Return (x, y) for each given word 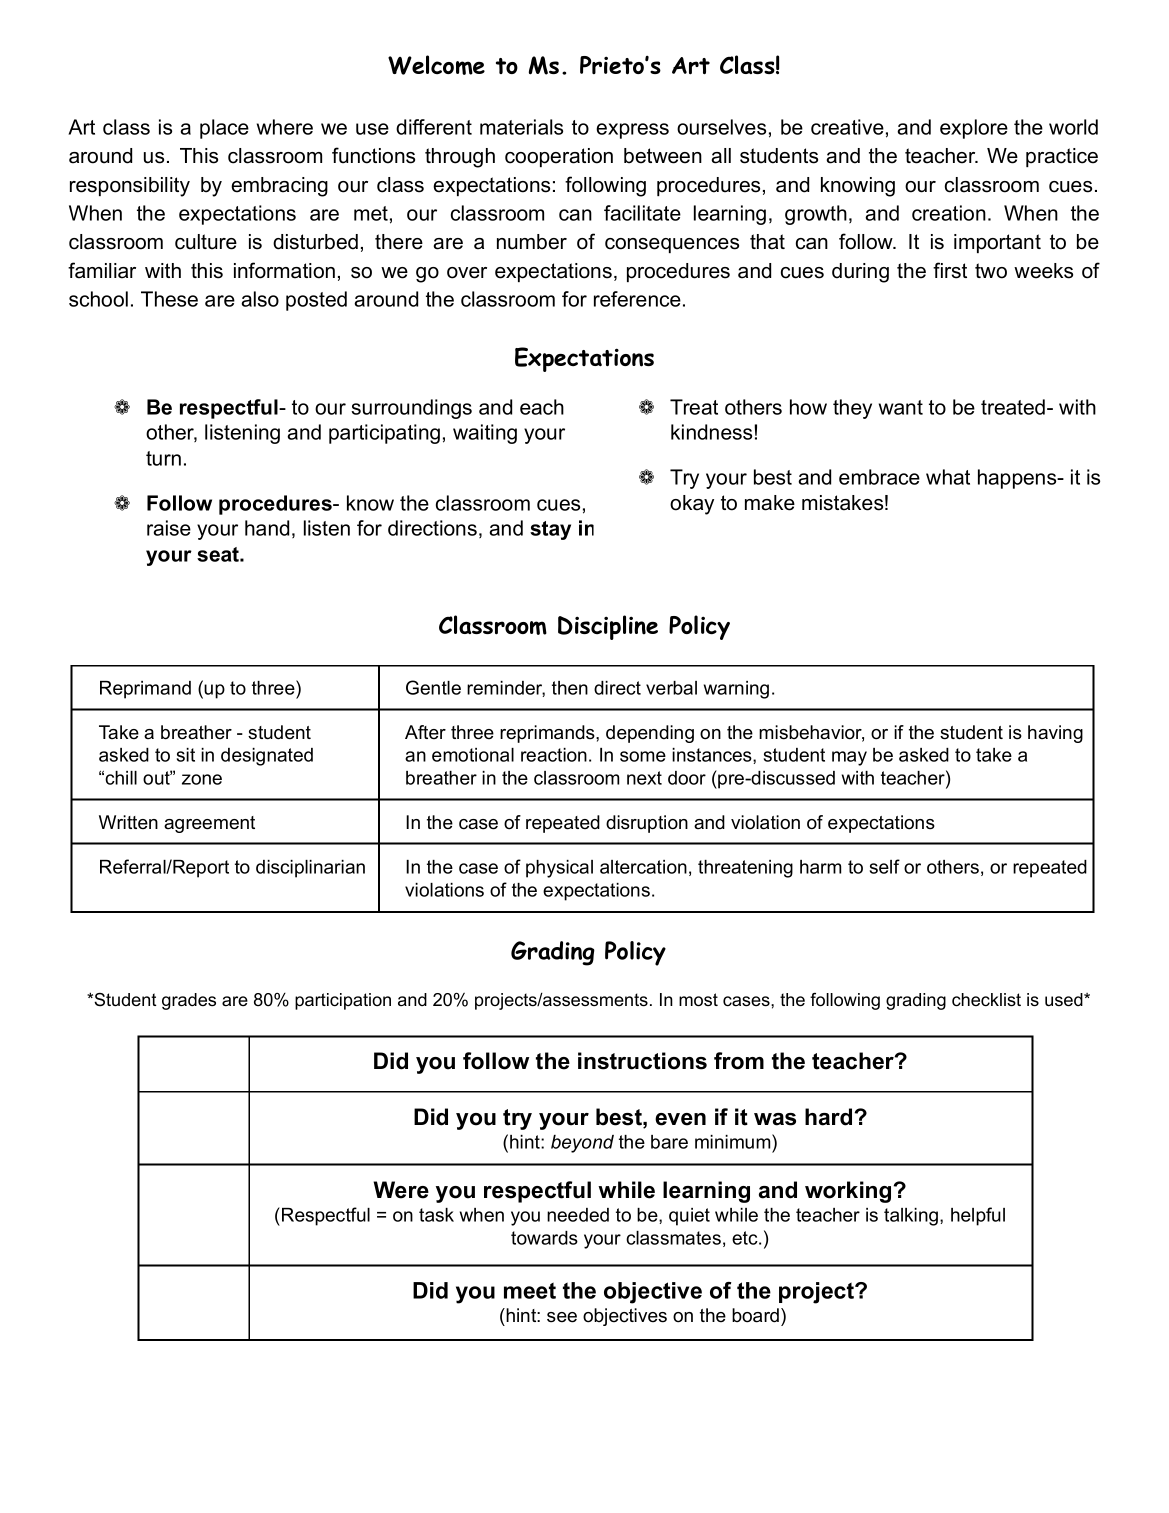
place (224, 129)
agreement (209, 824)
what (948, 477)
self (885, 866)
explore (974, 129)
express (632, 131)
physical (559, 869)
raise (169, 528)
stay (550, 530)
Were (401, 1190)
